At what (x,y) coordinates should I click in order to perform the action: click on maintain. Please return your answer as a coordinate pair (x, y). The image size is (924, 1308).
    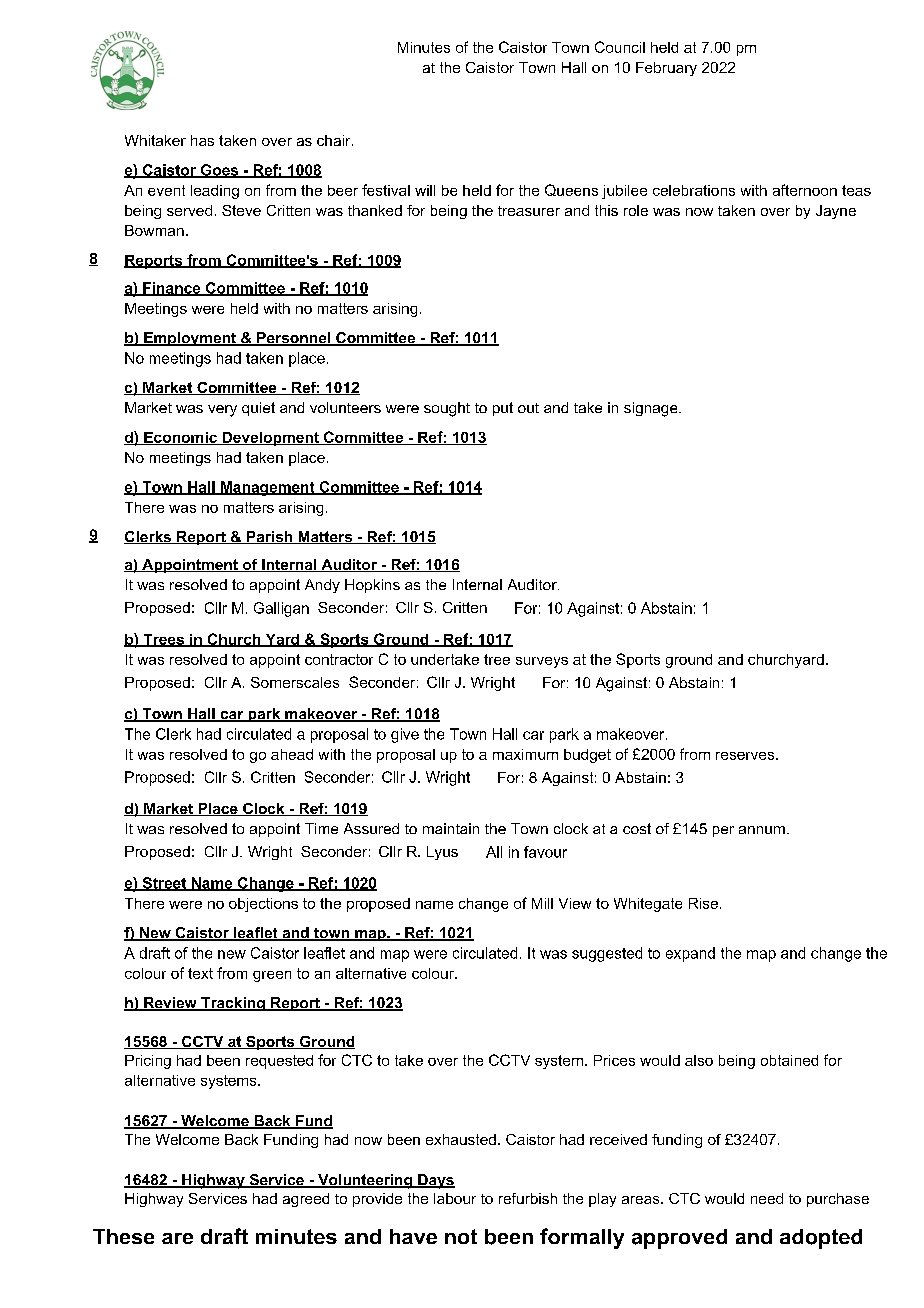
    Looking at the image, I should click on (451, 828).
